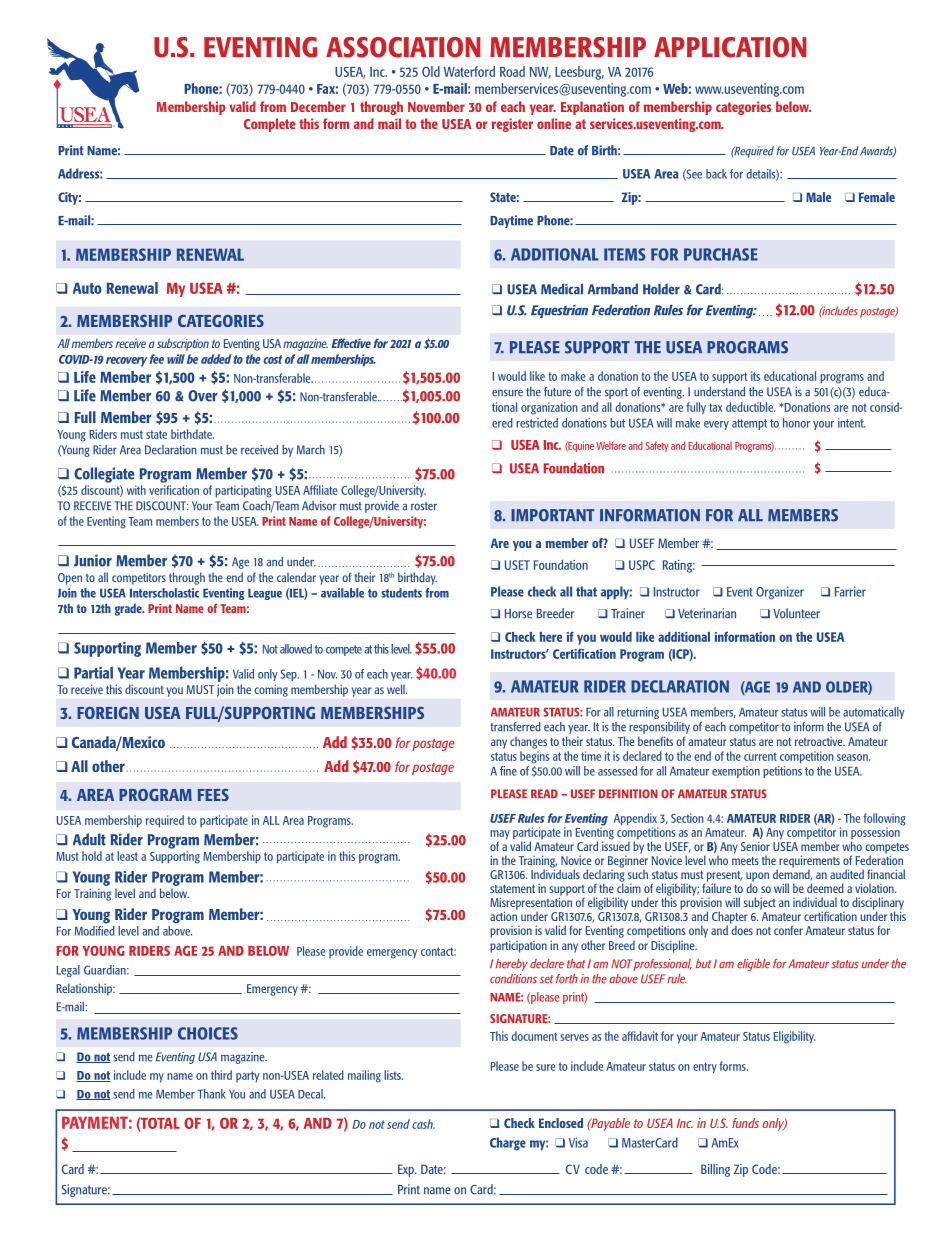  What do you see at coordinates (730, 47) in the screenshot?
I see `APPLICATION` at bounding box center [730, 47].
